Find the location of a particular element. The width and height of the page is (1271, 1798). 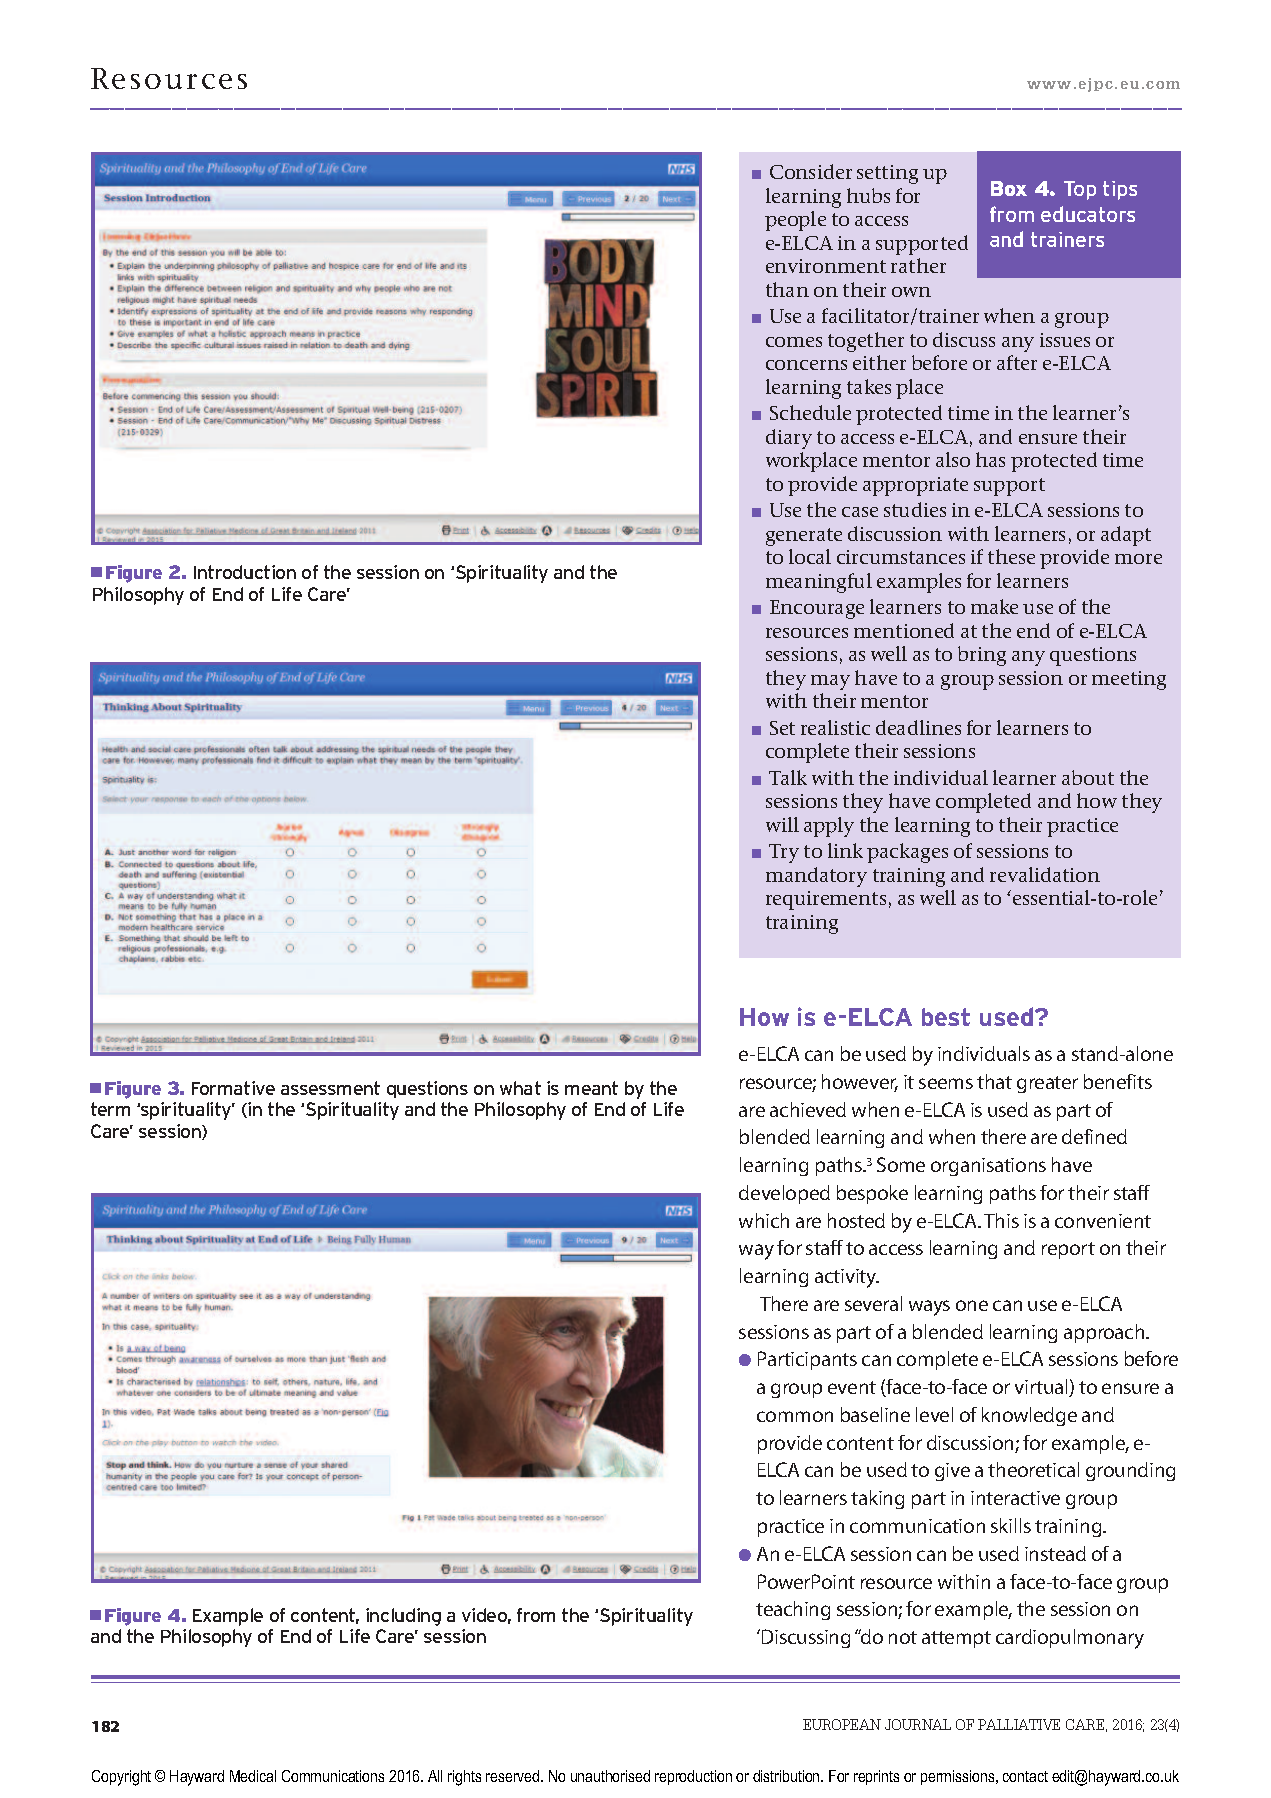

Formative is located at coordinates (233, 1088).
